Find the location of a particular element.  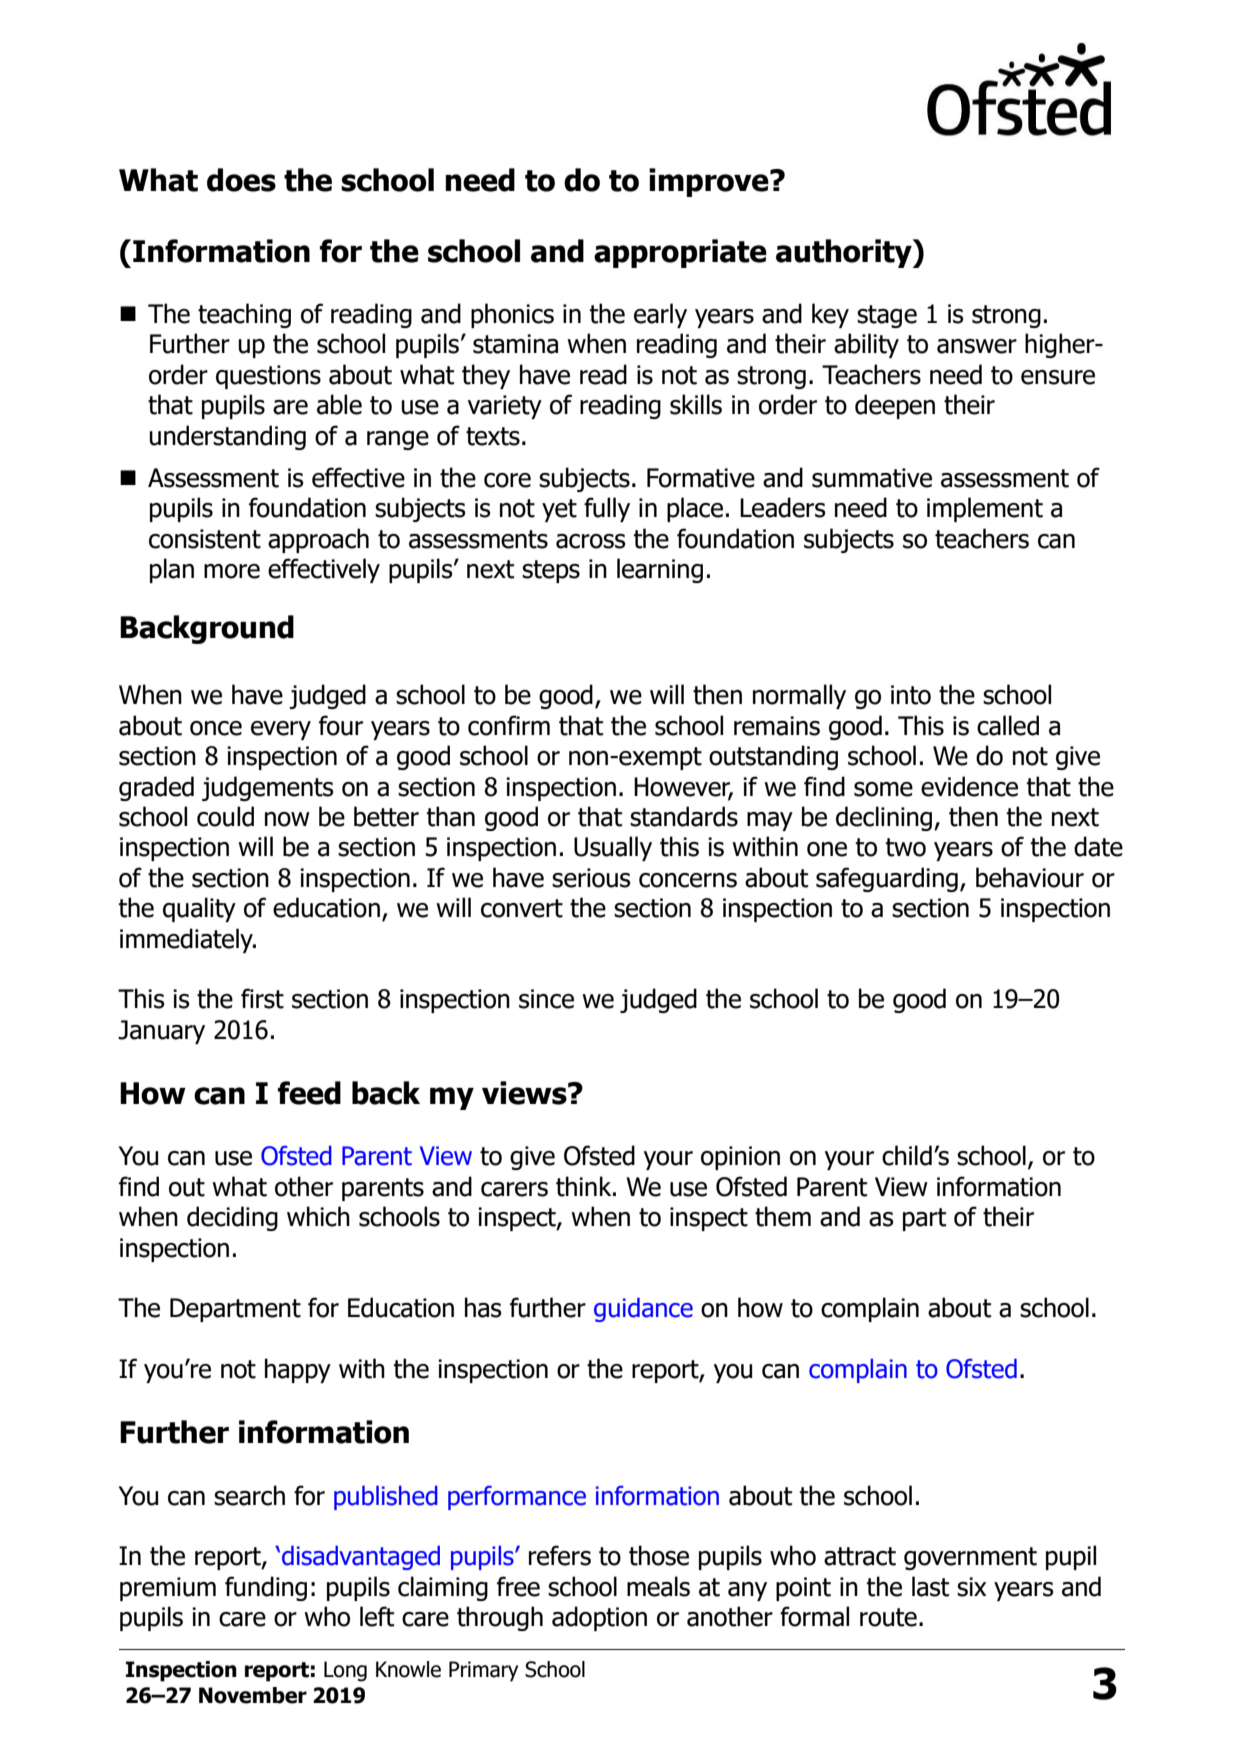

appropriate is located at coordinates (680, 253).
